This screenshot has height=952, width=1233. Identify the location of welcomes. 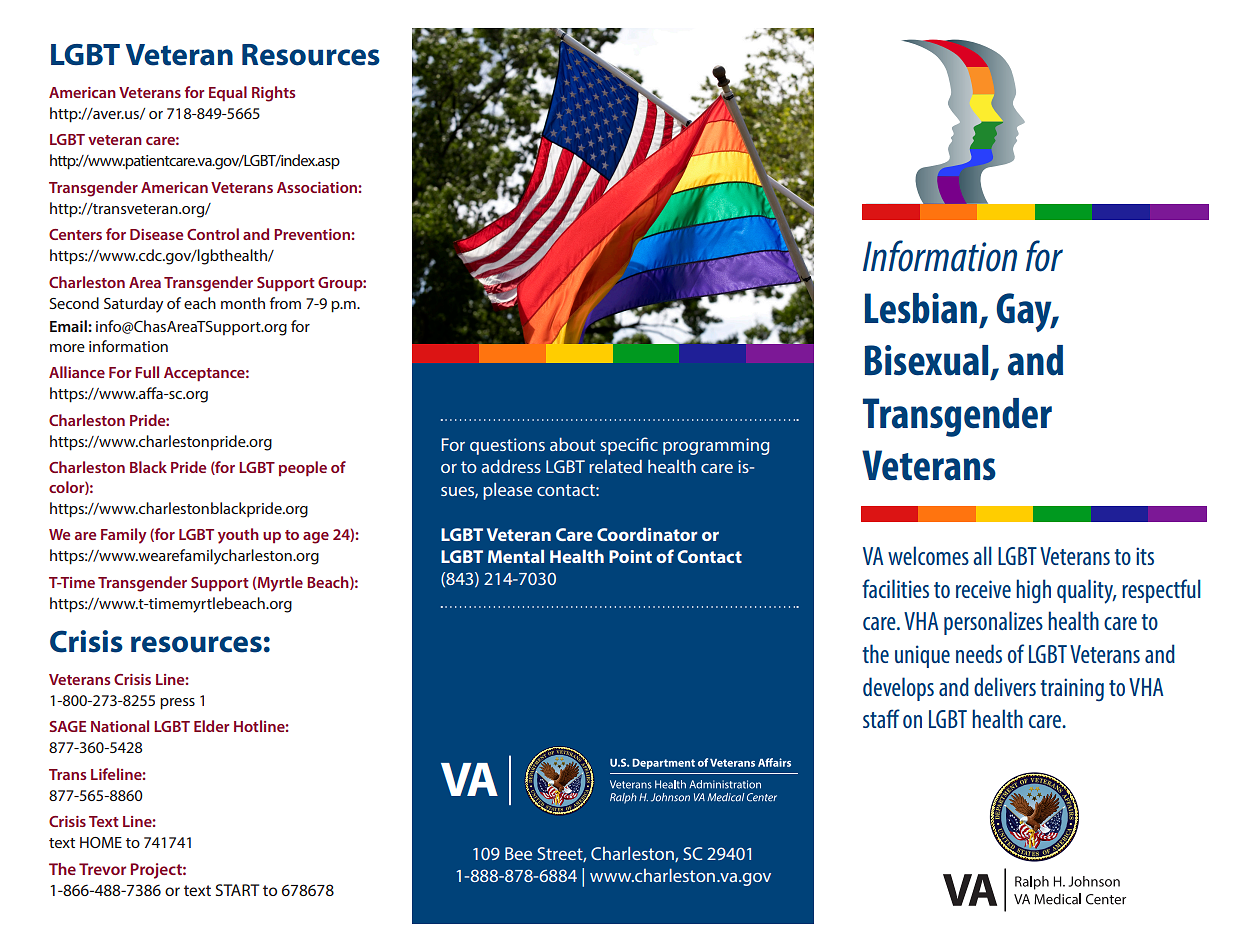
(928, 555).
